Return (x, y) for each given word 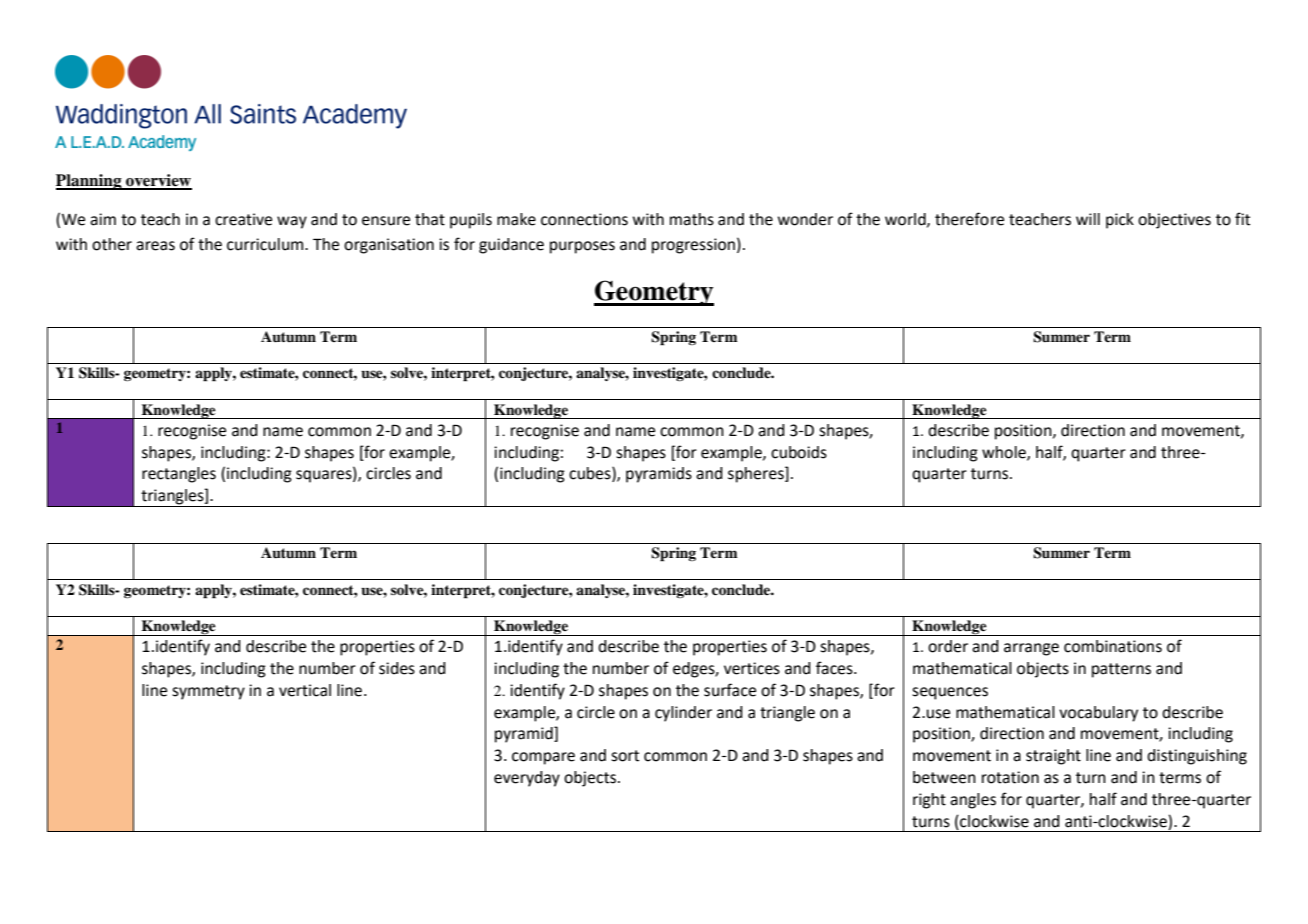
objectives (1174, 221)
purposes (582, 247)
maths (692, 219)
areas (155, 246)
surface (730, 690)
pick (1120, 221)
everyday (527, 779)
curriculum (266, 244)
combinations (1113, 646)
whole (1005, 453)
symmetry (208, 692)
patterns (1121, 670)
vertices (752, 668)
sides (397, 668)
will (1088, 219)
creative (243, 219)
